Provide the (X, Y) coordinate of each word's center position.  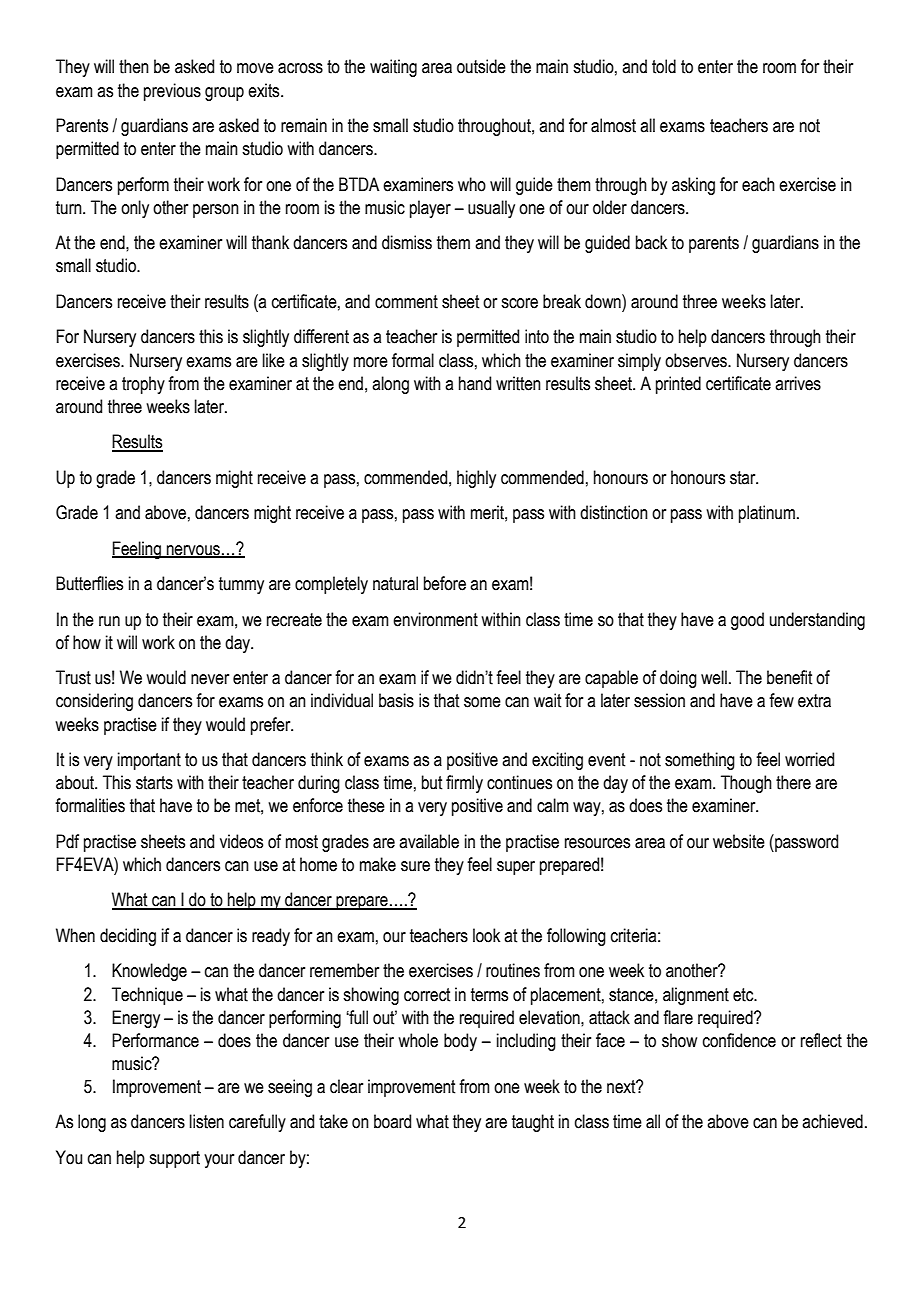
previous (172, 92)
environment (435, 619)
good (747, 621)
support (174, 1159)
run (109, 621)
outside (481, 66)
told (664, 66)
